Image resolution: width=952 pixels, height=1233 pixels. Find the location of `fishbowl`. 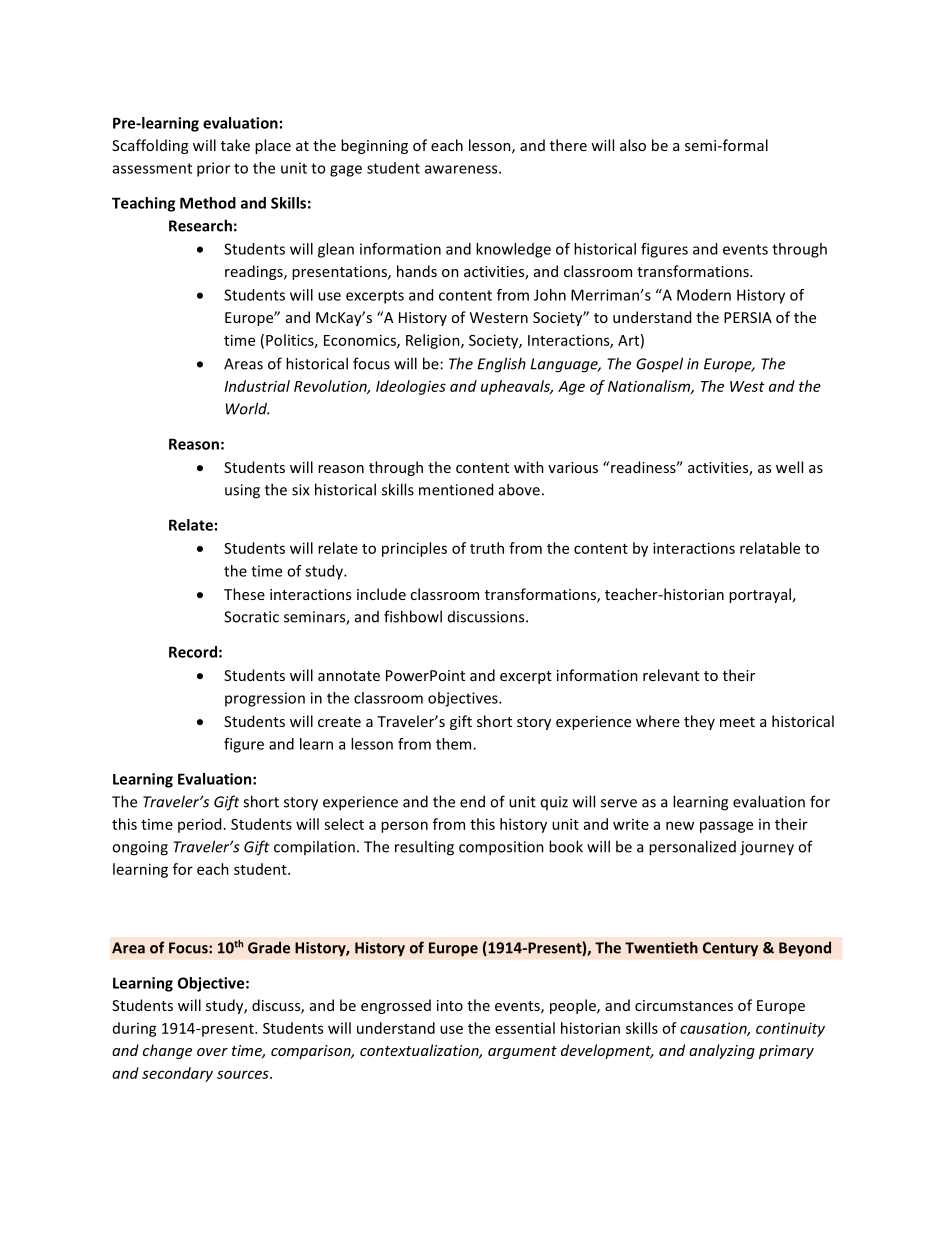

fishbowl is located at coordinates (413, 616).
